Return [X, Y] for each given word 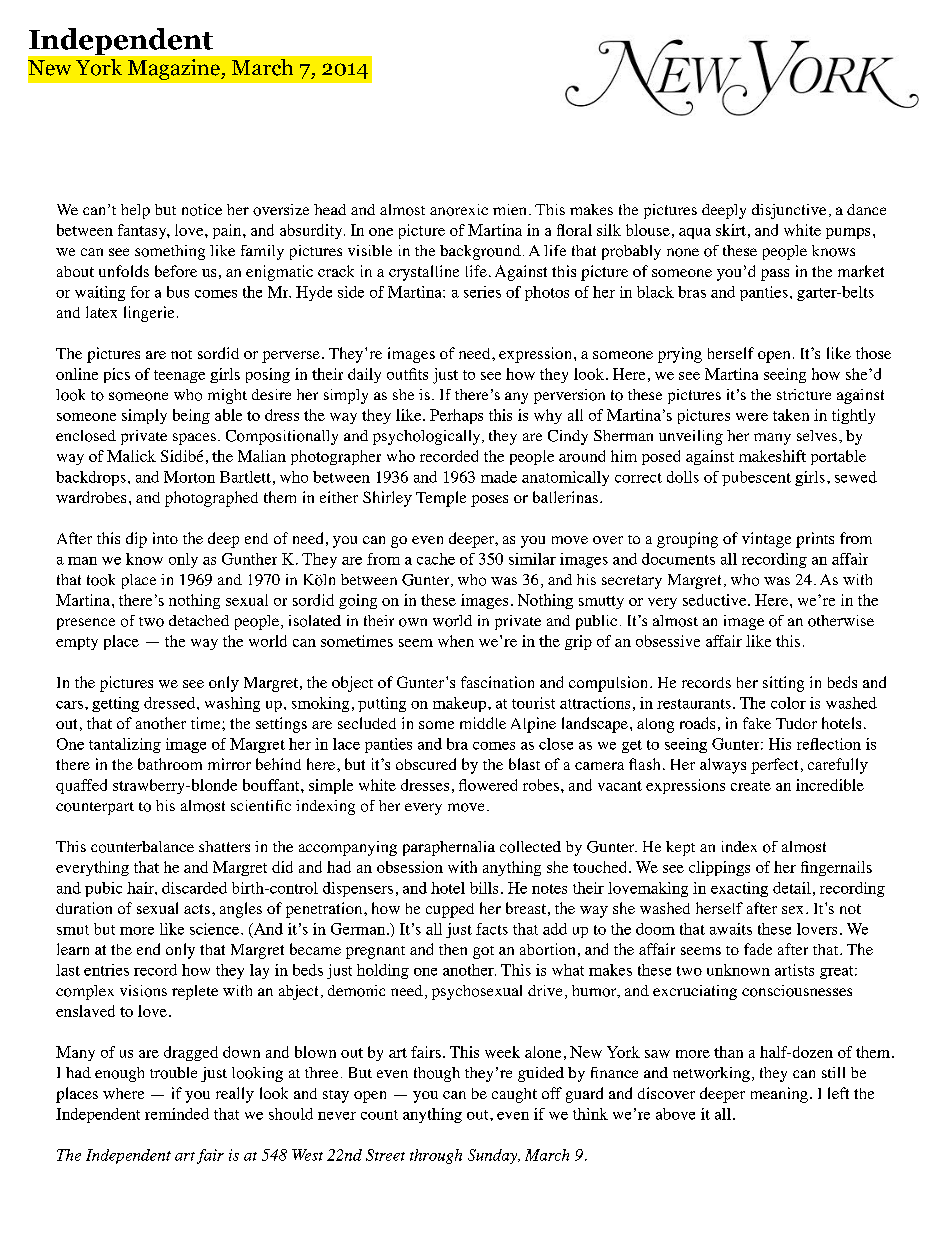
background [480, 252]
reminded [177, 1114]
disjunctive [789, 211]
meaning [779, 1095]
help [135, 211]
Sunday [494, 1156]
